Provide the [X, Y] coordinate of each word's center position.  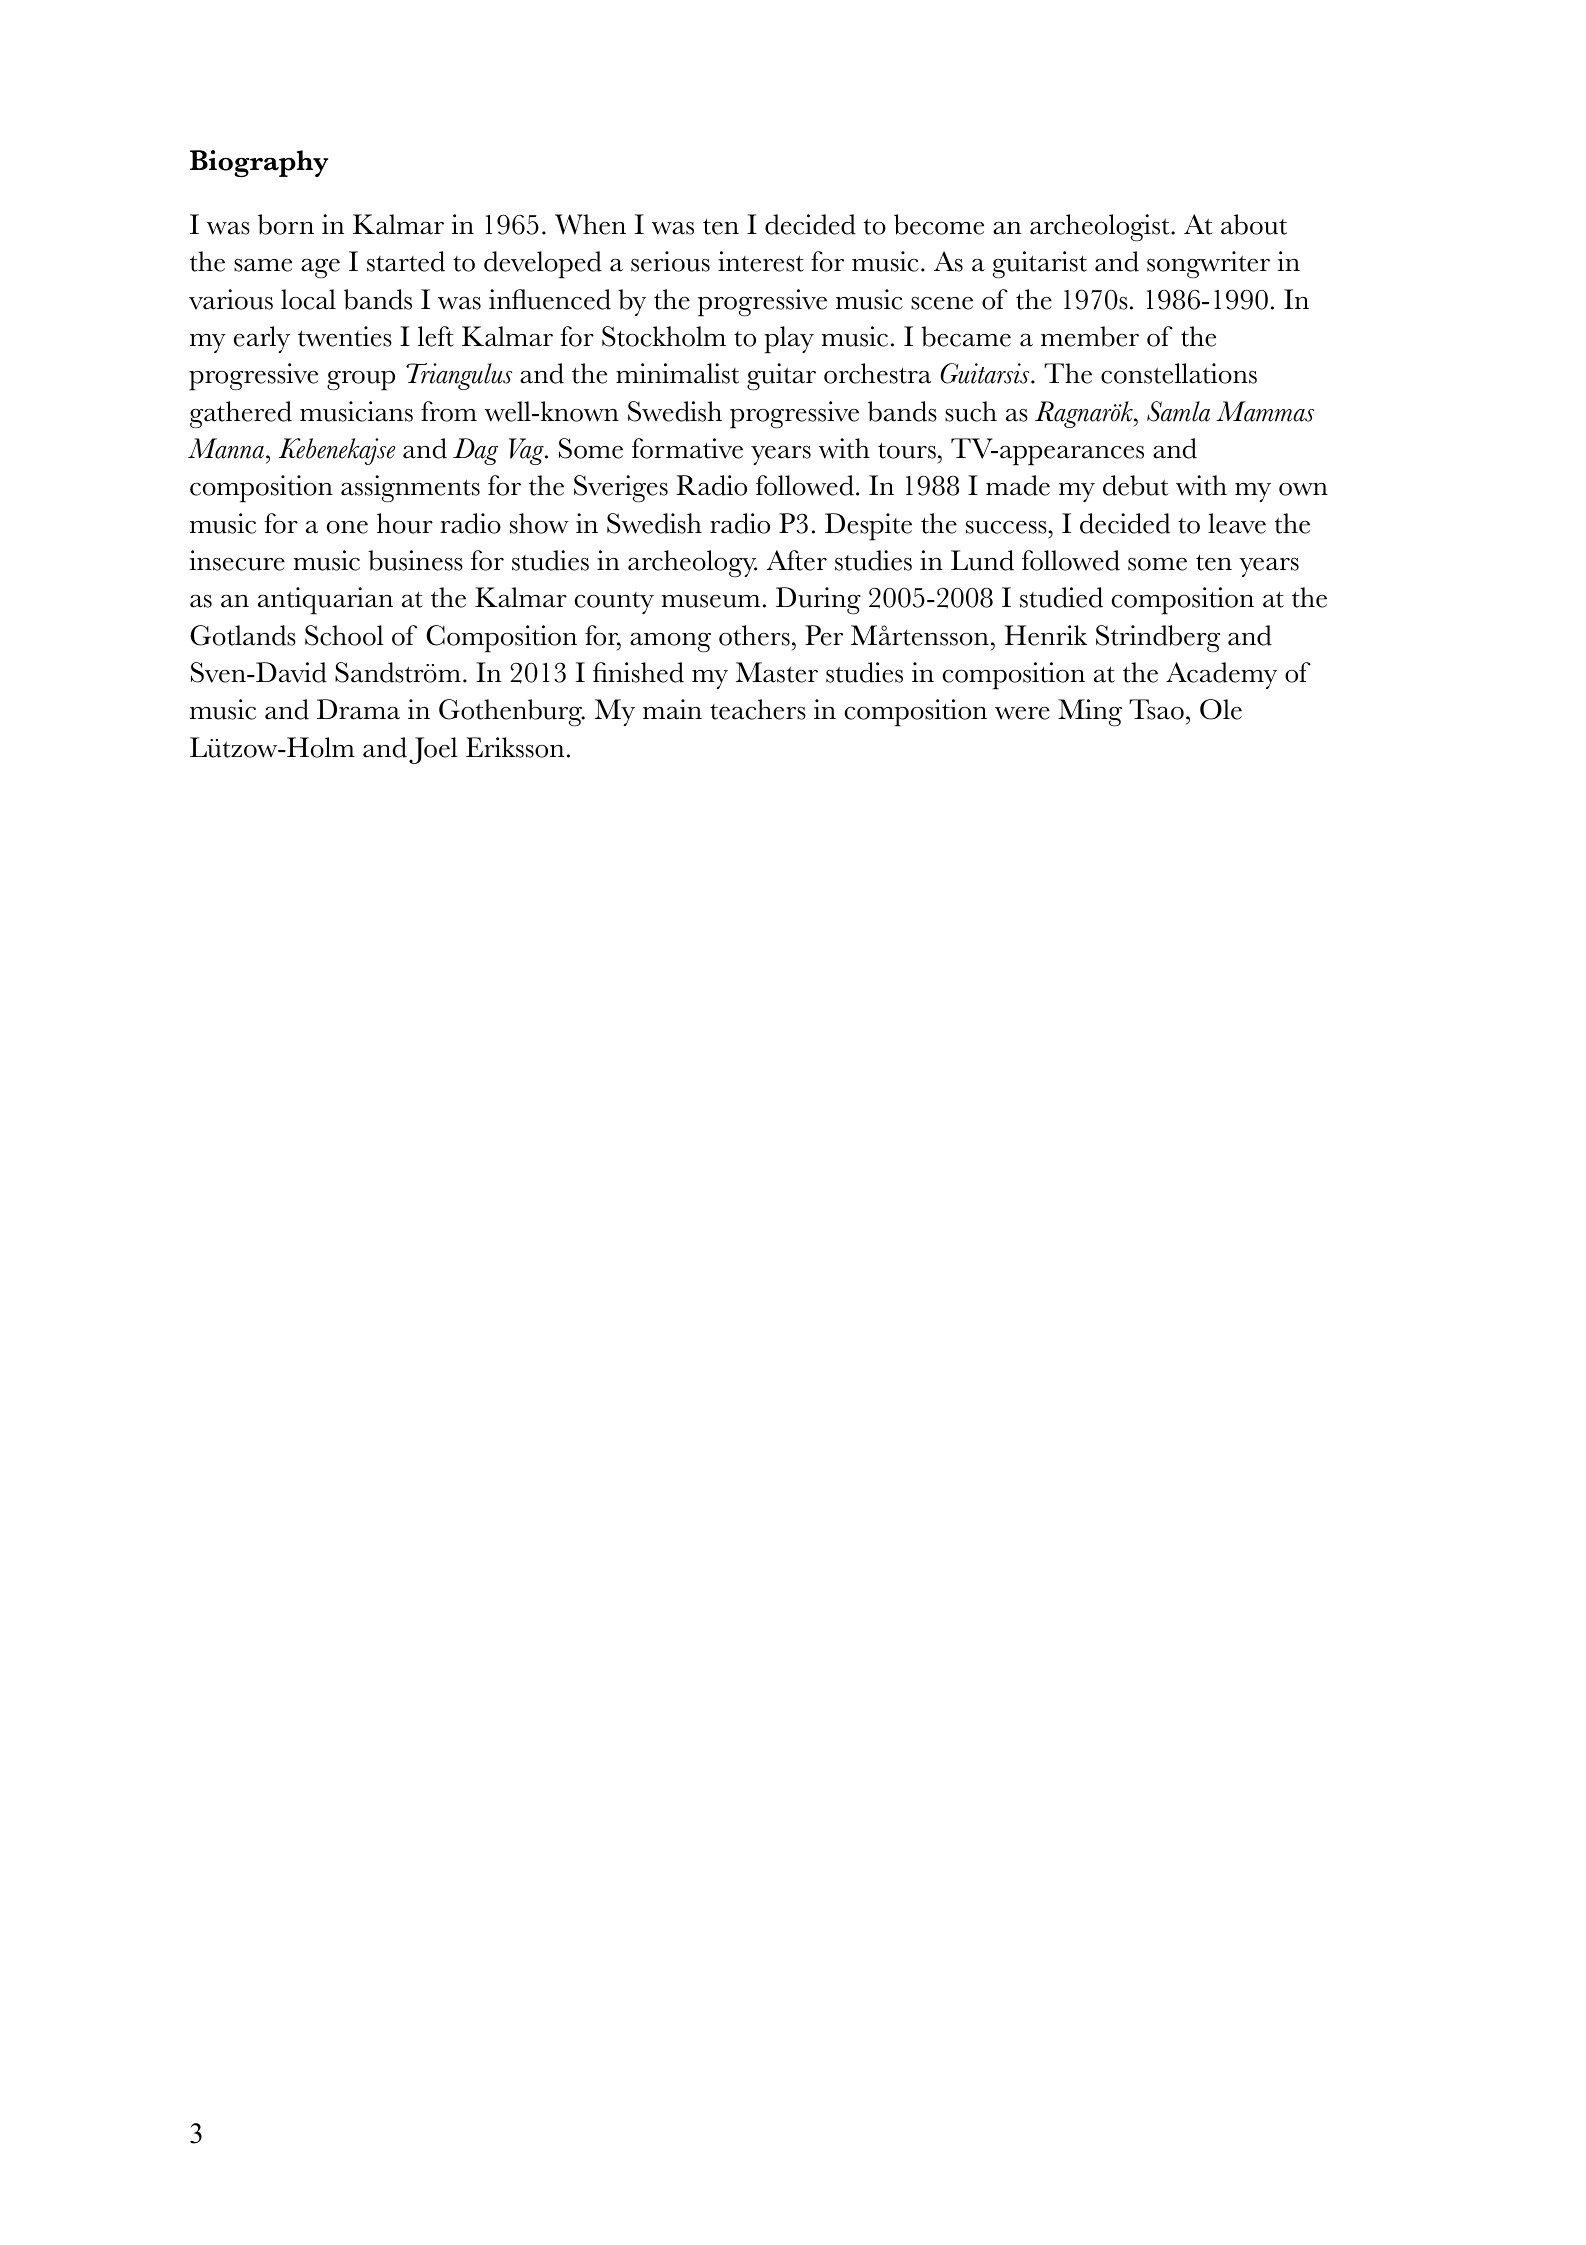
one [347, 527]
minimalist [677, 373]
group [361, 381]
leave [1237, 523]
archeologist [1101, 228]
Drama [358, 709]
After [797, 560]
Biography [259, 163]
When [590, 224]
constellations [1179, 373]
